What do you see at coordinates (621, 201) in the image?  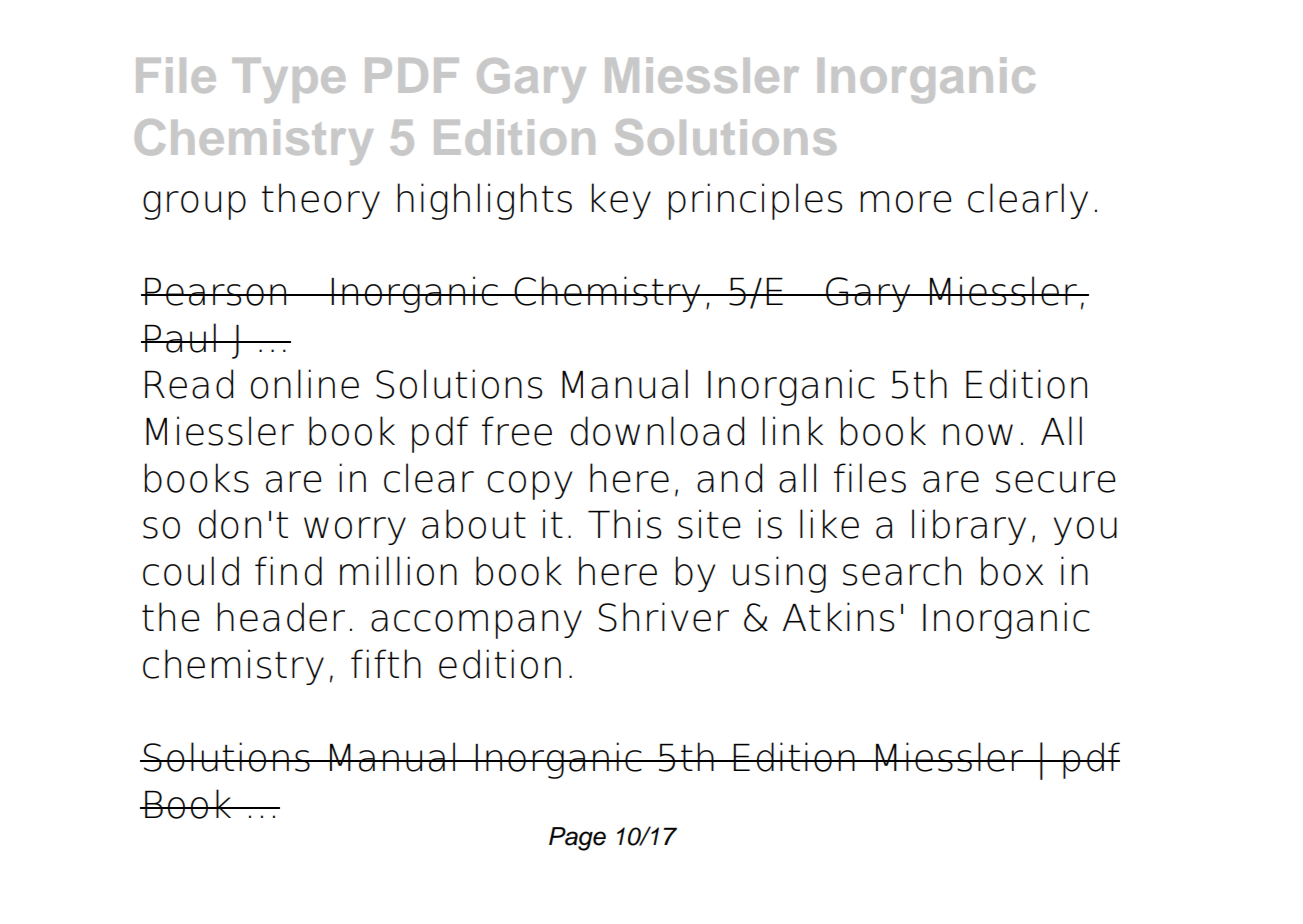 I see `key` at bounding box center [621, 201].
